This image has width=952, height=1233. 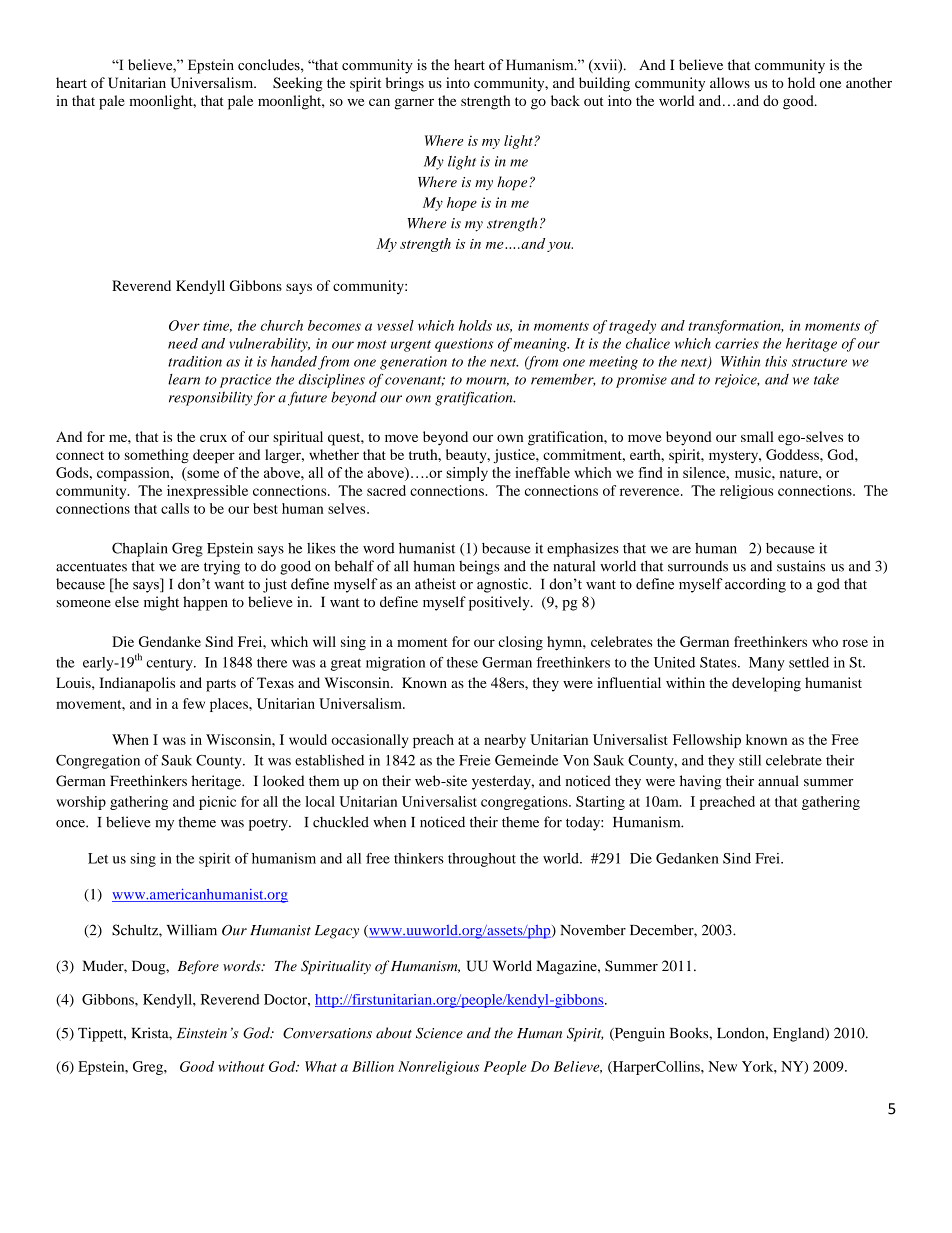 What do you see at coordinates (241, 1066) in the image?
I see `without` at bounding box center [241, 1066].
